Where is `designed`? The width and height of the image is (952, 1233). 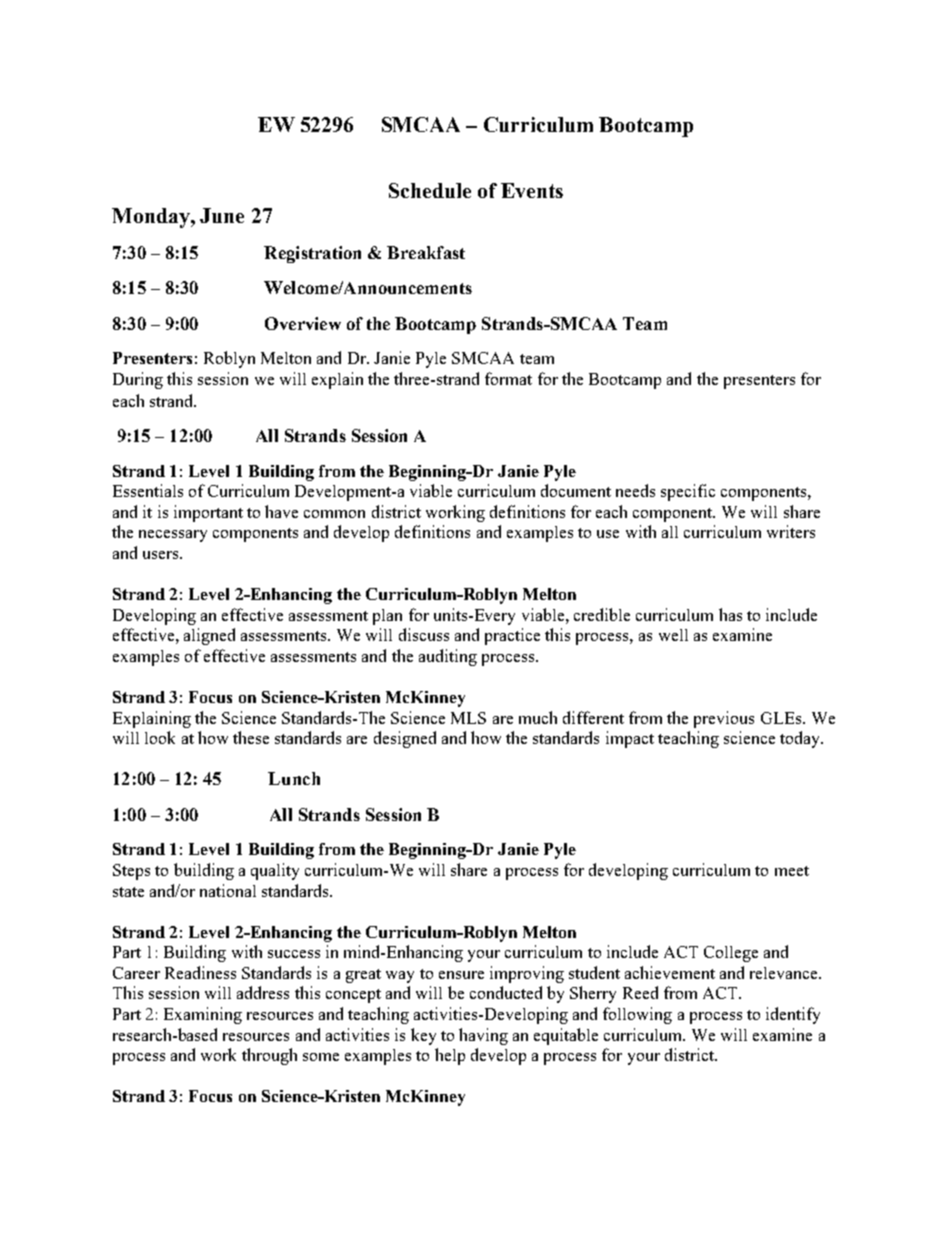 designed is located at coordinates (405, 739).
